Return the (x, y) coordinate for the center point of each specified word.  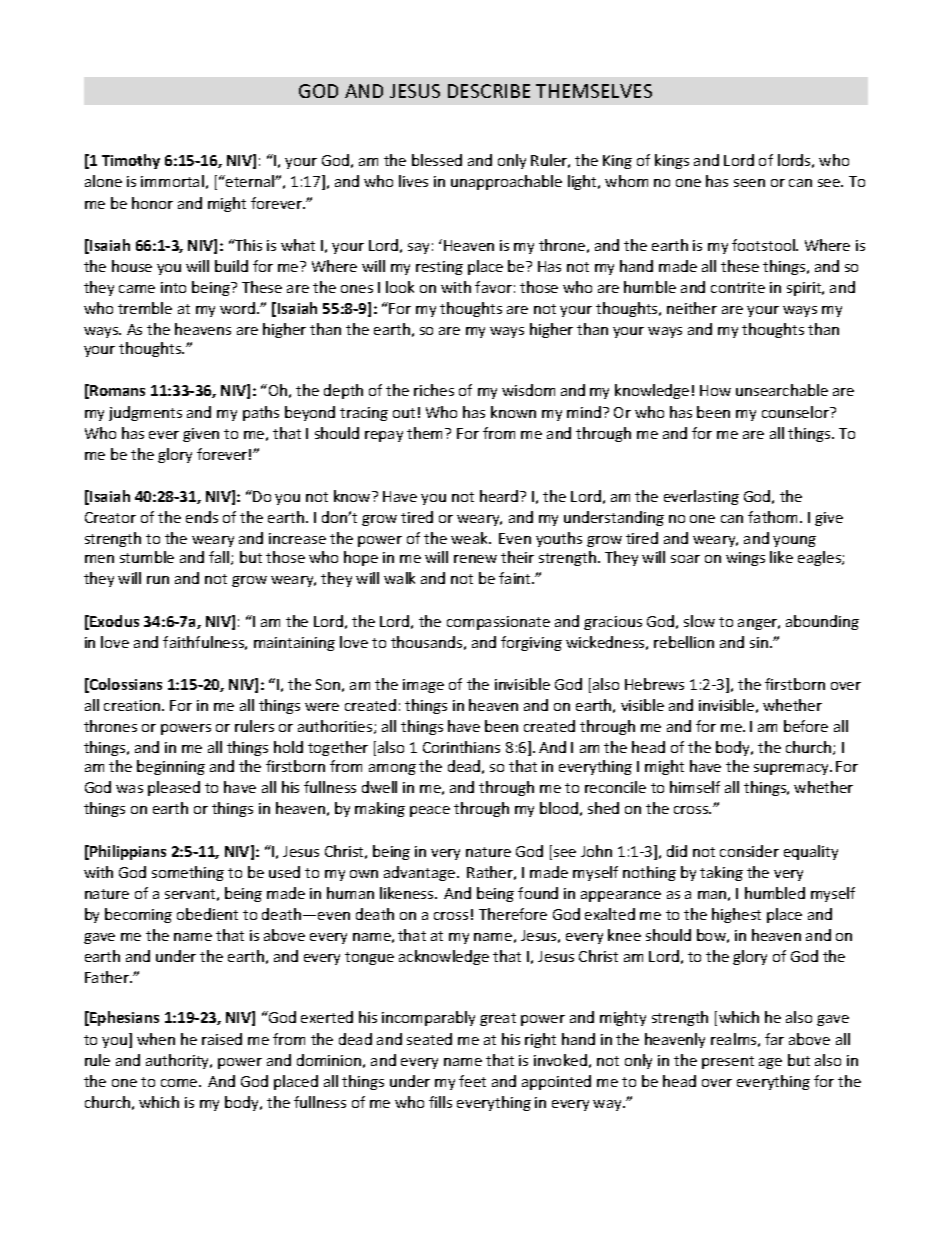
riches (434, 390)
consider (749, 851)
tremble (145, 308)
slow (699, 621)
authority (179, 1061)
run (158, 580)
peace (430, 811)
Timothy (131, 161)
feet (472, 1081)
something (188, 873)
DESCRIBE (489, 91)
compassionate (498, 623)
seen (749, 183)
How (715, 390)
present (728, 1062)
